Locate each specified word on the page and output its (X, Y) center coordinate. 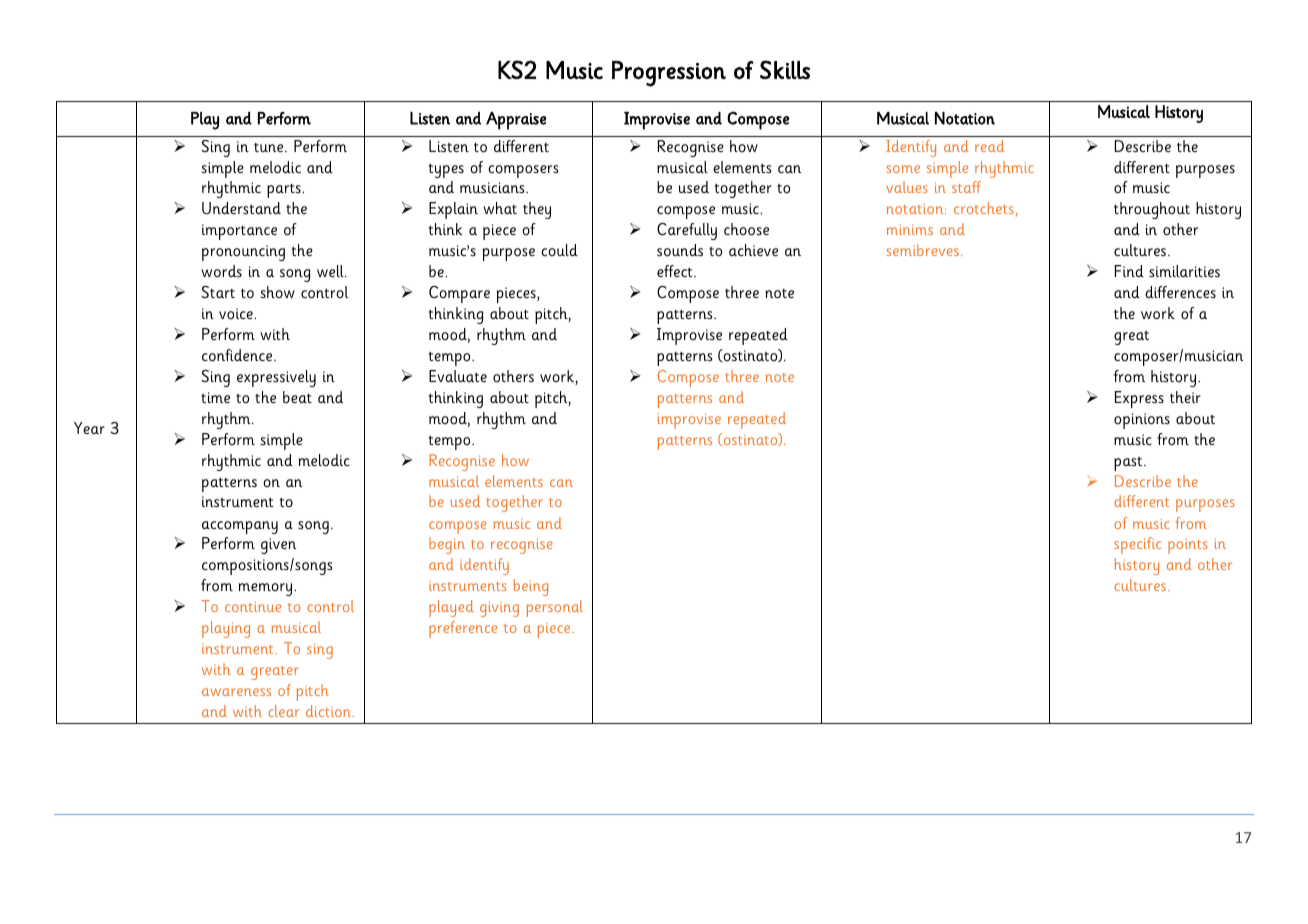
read (989, 146)
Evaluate (458, 376)
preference (463, 629)
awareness (236, 692)
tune (270, 147)
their (1185, 397)
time (215, 397)
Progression (669, 74)
